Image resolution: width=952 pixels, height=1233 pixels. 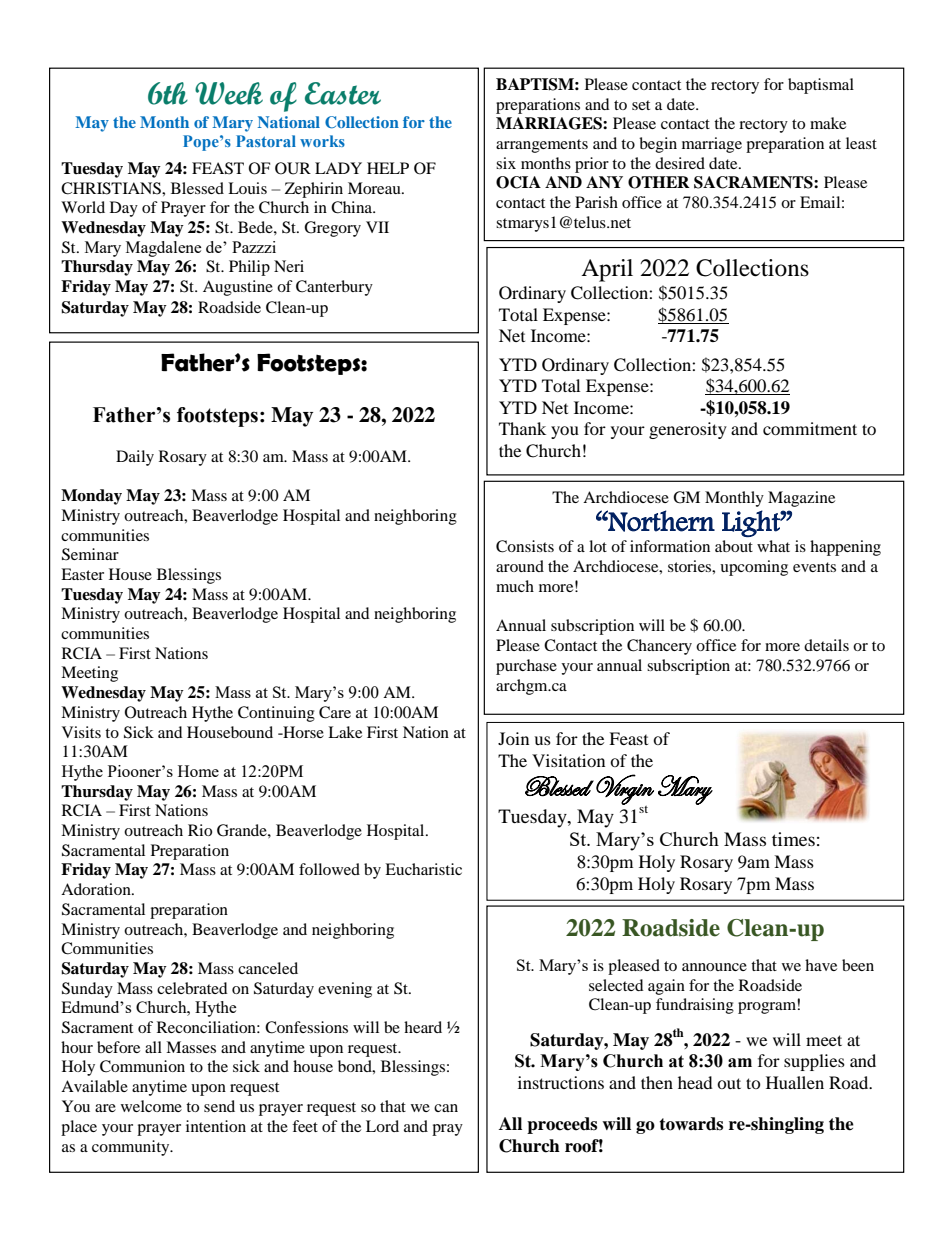 I want to click on times, so click(x=793, y=839).
